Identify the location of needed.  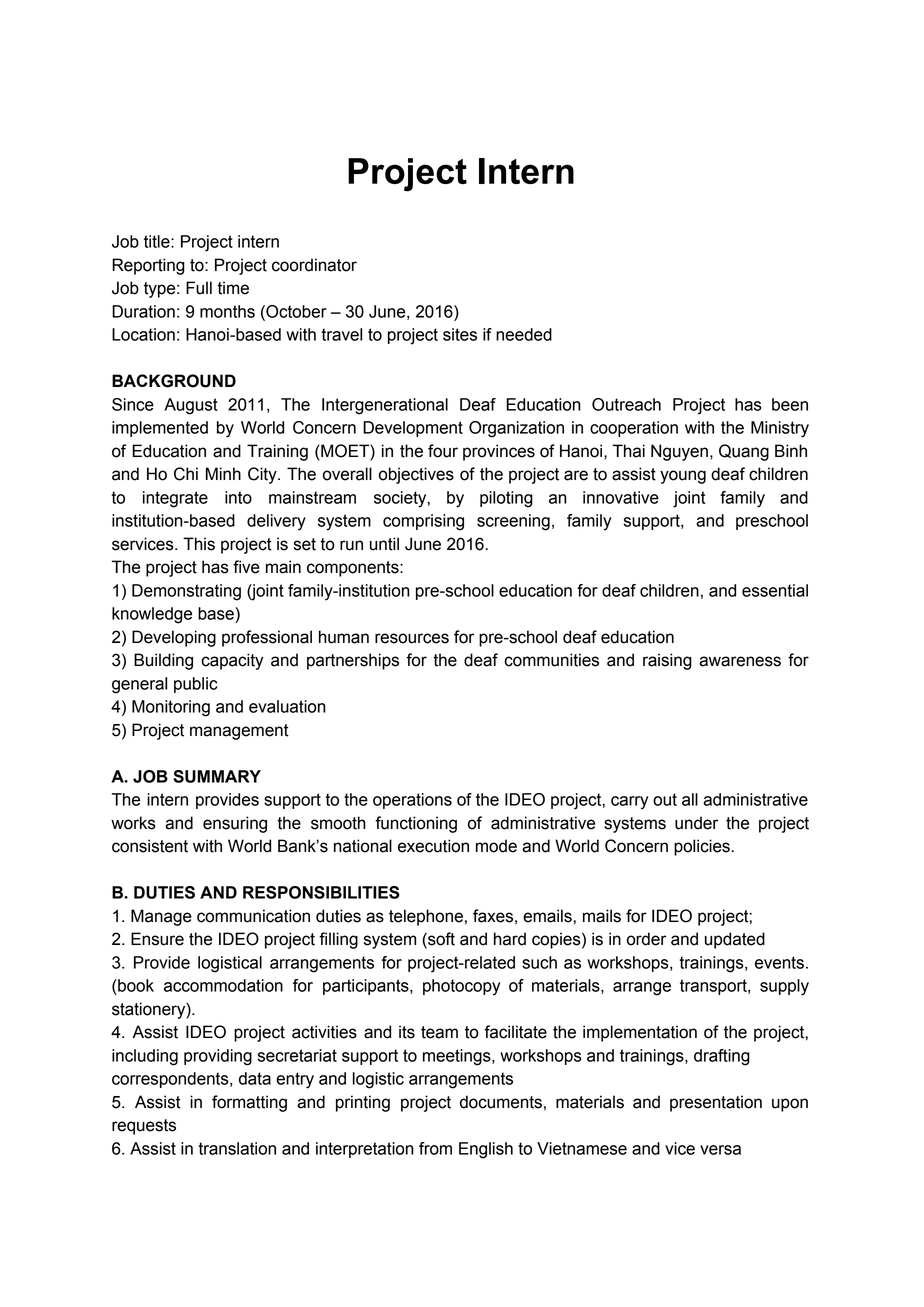
(524, 334).
